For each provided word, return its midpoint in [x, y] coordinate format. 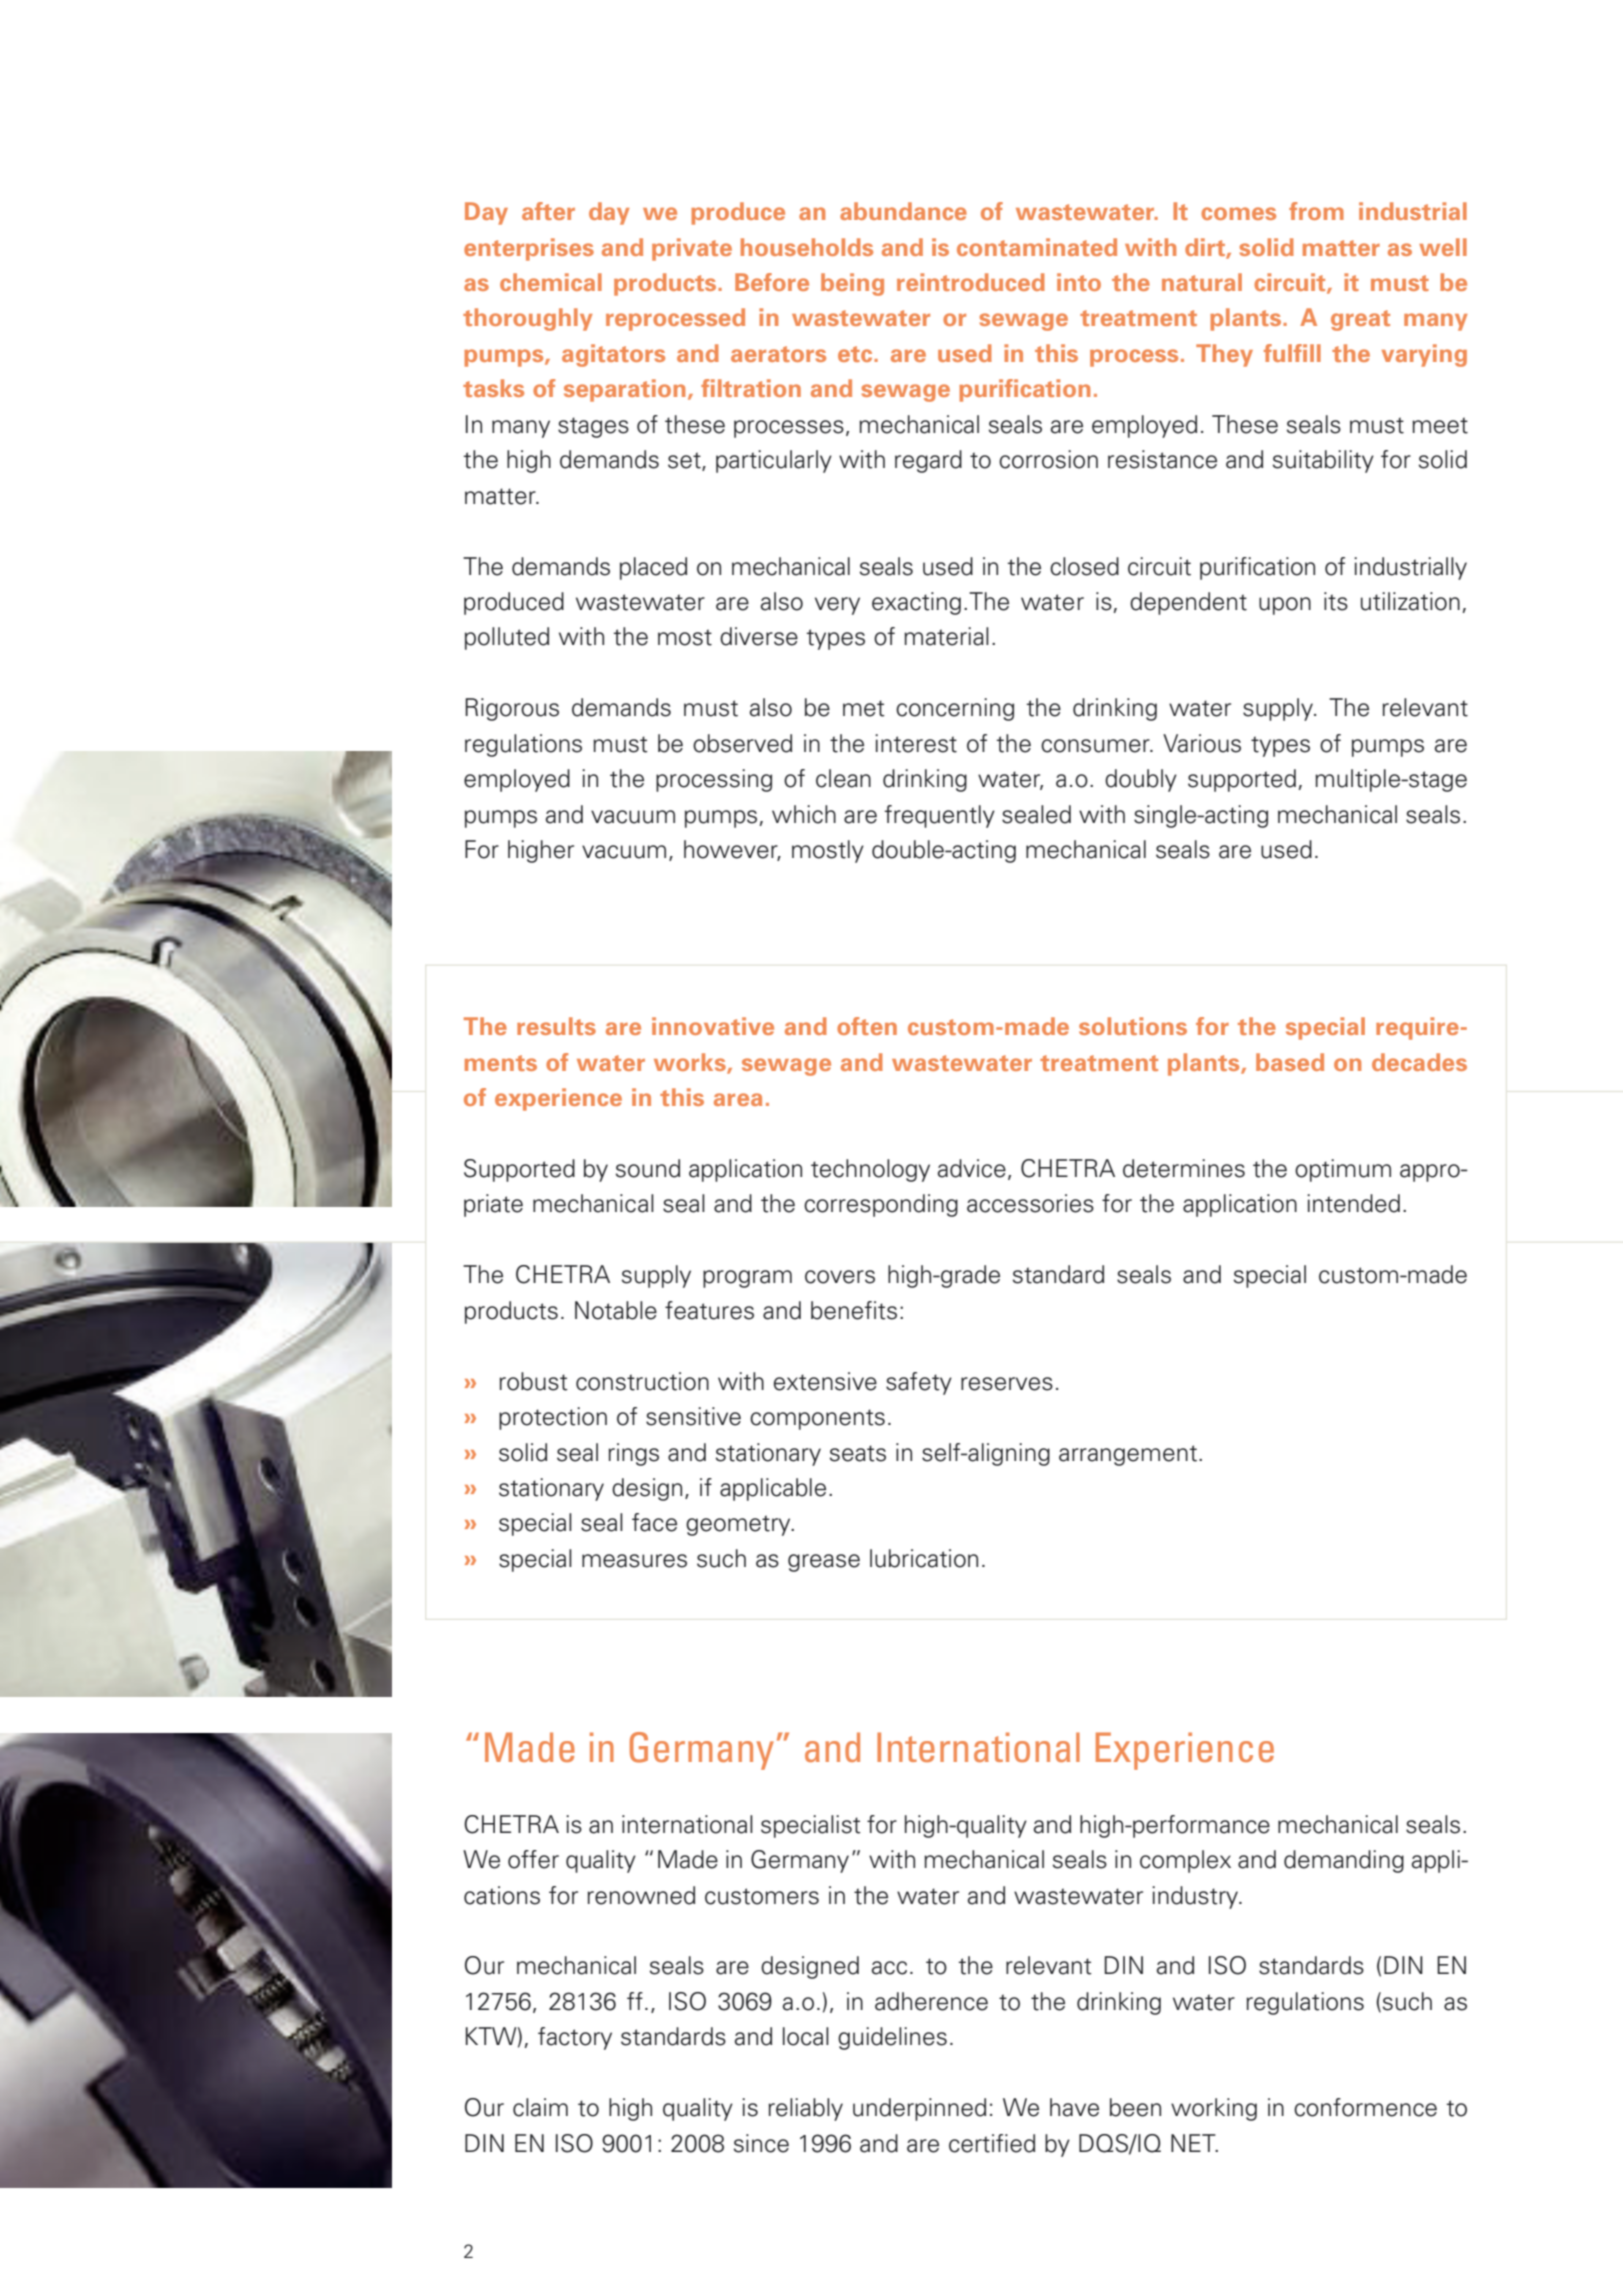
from [1316, 211]
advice [971, 1168]
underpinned [919, 2109]
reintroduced [971, 282]
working [1214, 2109]
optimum [1343, 1170]
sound [648, 1168]
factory [575, 2038]
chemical [551, 282]
